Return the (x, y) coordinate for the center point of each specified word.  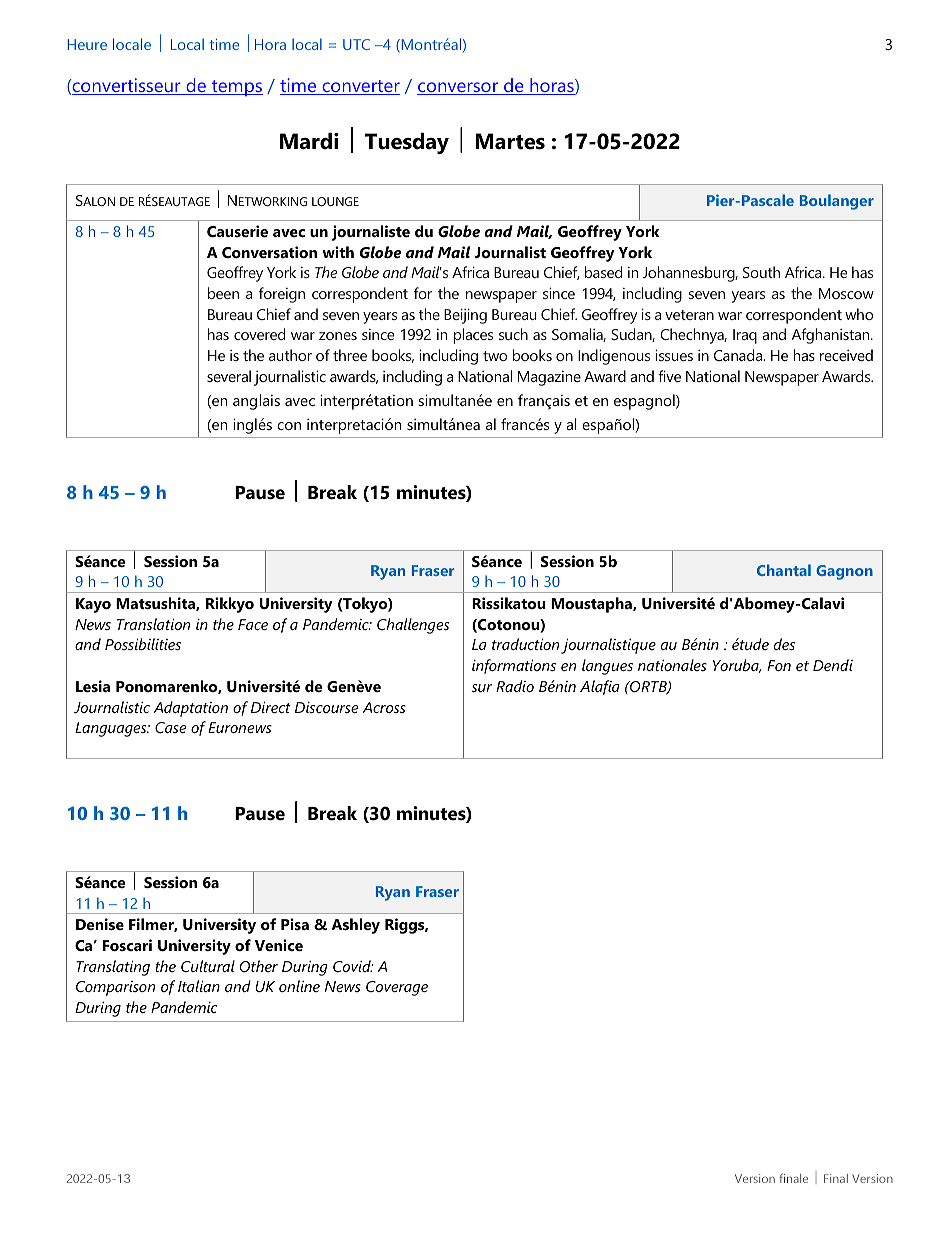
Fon (779, 665)
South (761, 272)
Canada (739, 355)
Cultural (208, 966)
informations (514, 666)
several (229, 376)
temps (236, 88)
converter (360, 87)
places (473, 336)
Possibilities (143, 644)
